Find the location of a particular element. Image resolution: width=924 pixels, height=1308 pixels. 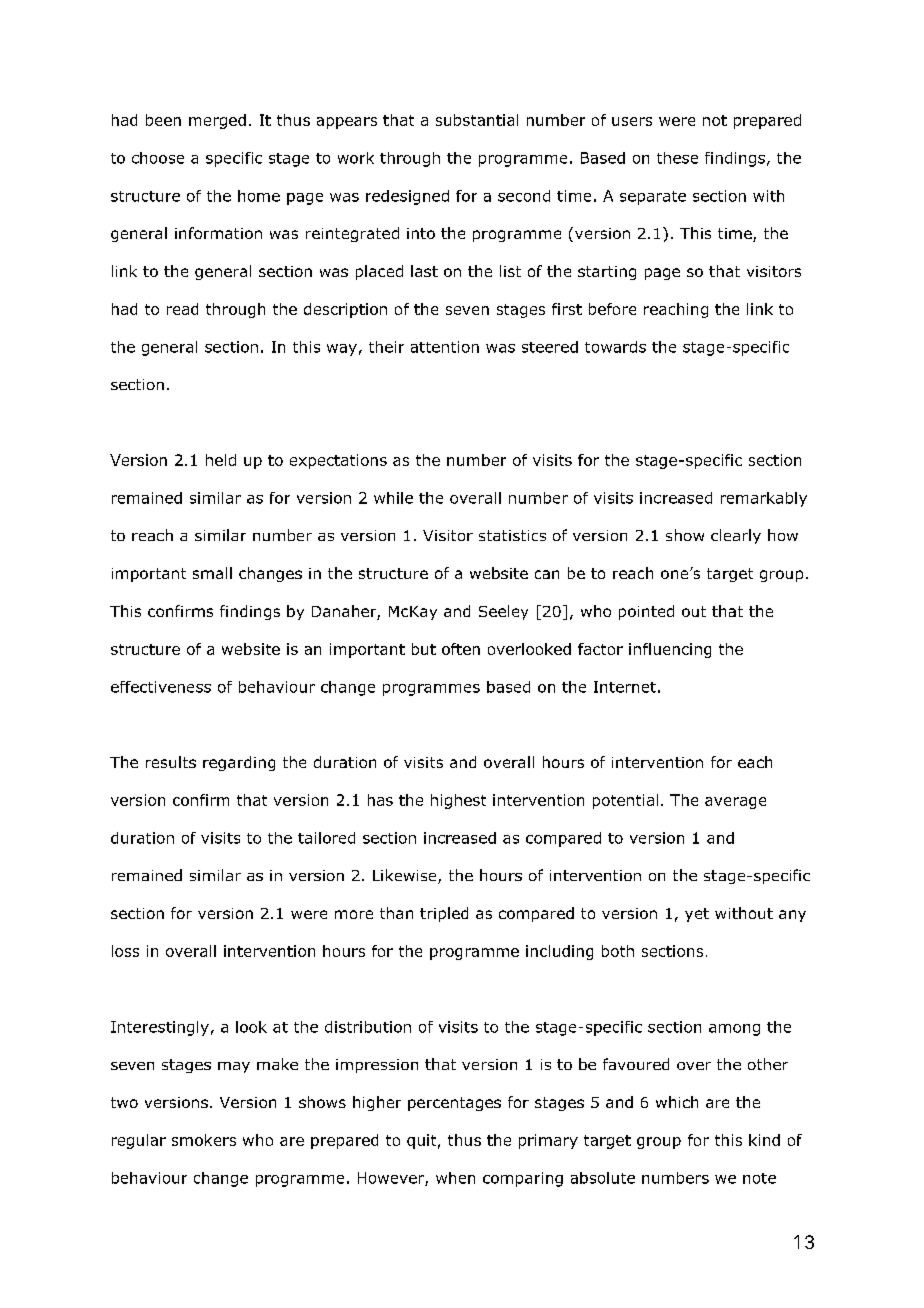

merged is located at coordinates (217, 121).
